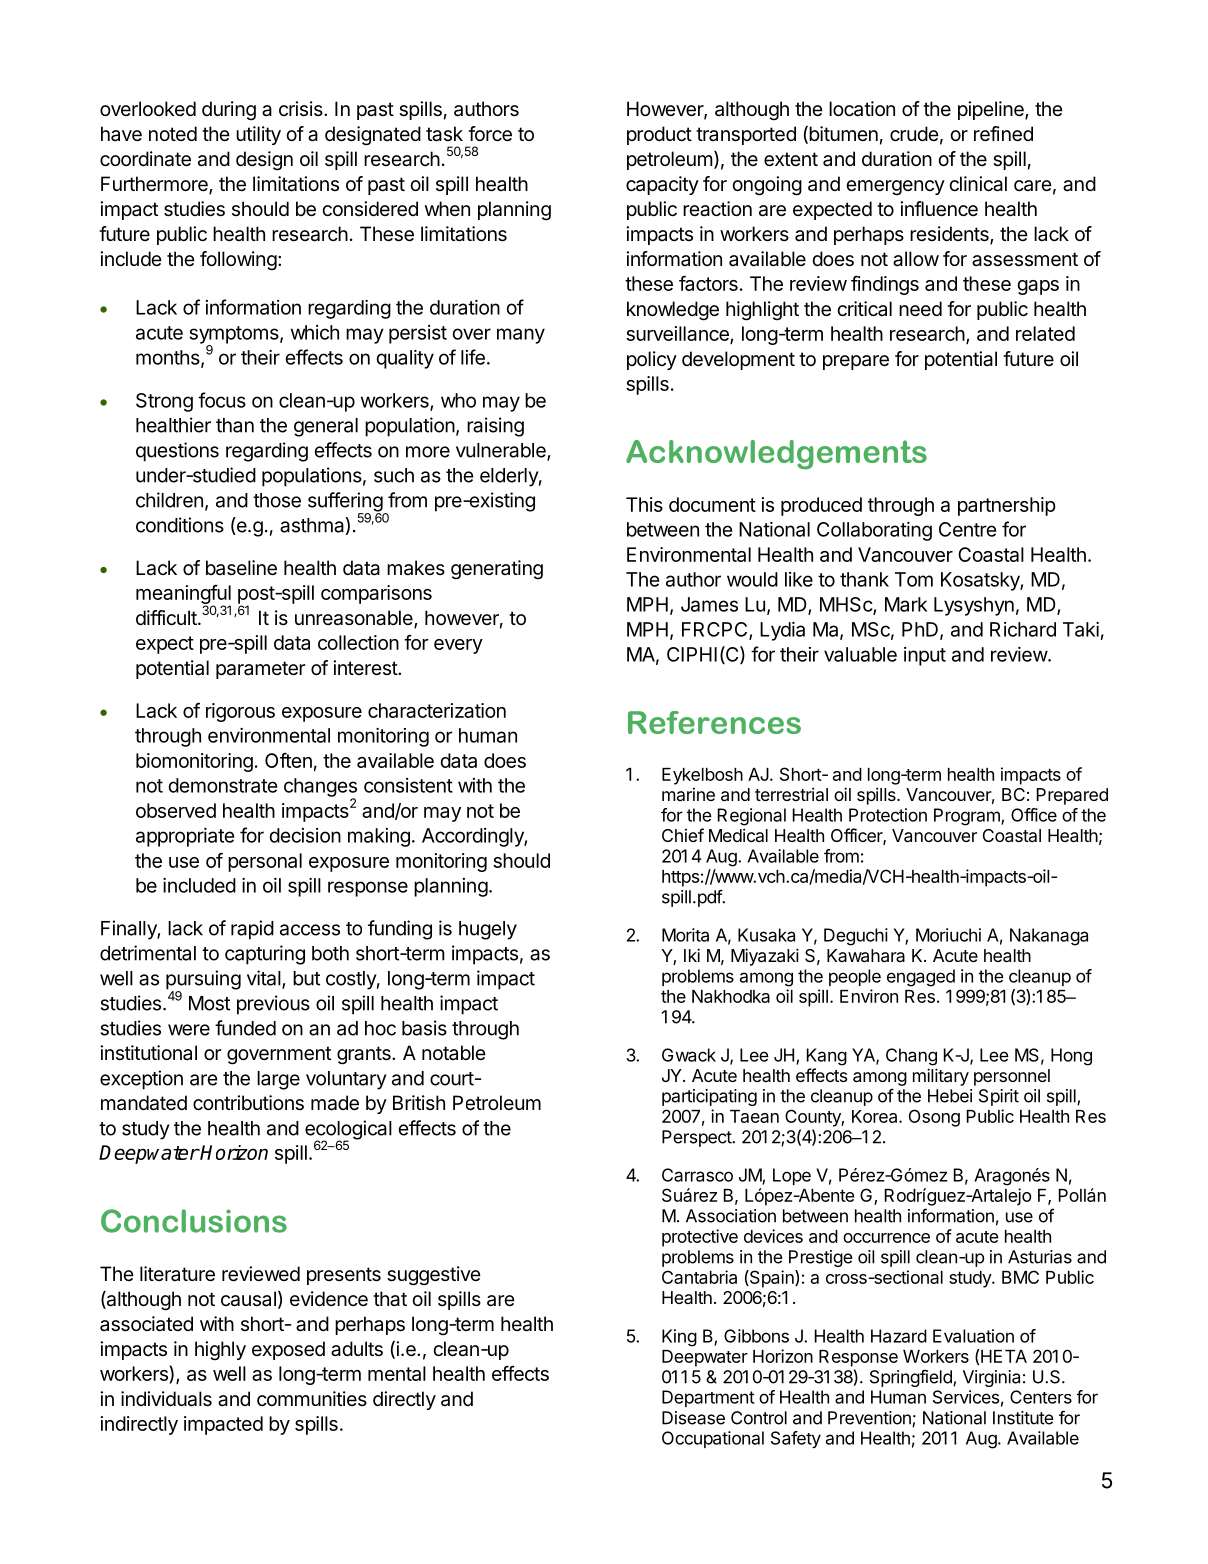 Image resolution: width=1208 pixels, height=1564 pixels. I want to click on baseline, so click(241, 568).
